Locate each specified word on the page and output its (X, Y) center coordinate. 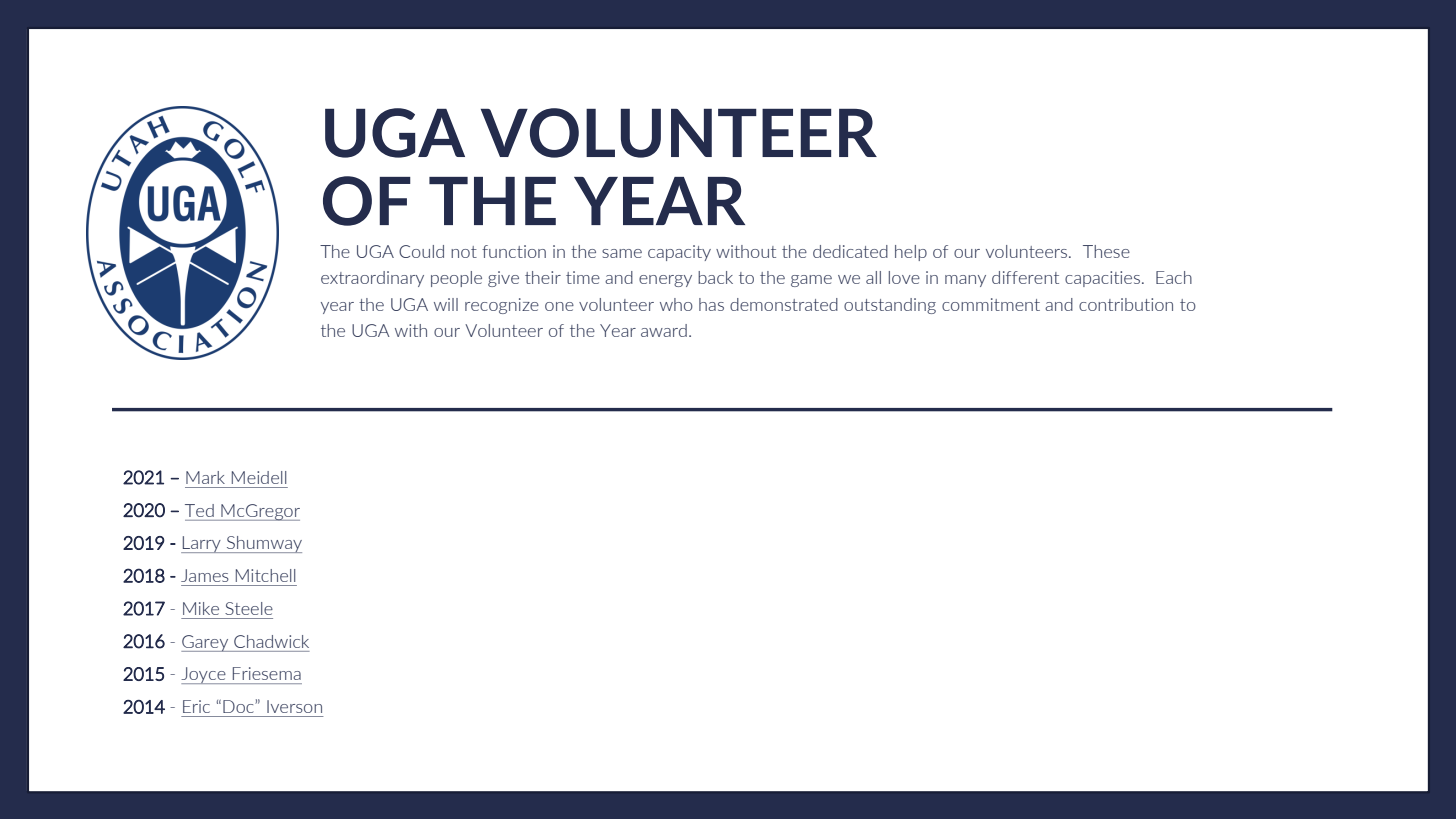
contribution (1126, 304)
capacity (679, 253)
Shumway (263, 544)
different (1025, 277)
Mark (205, 477)
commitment (991, 304)
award (664, 330)
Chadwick (271, 641)
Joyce (204, 675)
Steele (249, 608)
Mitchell (265, 575)
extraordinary (372, 279)
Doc (239, 706)
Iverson (294, 706)
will (446, 304)
